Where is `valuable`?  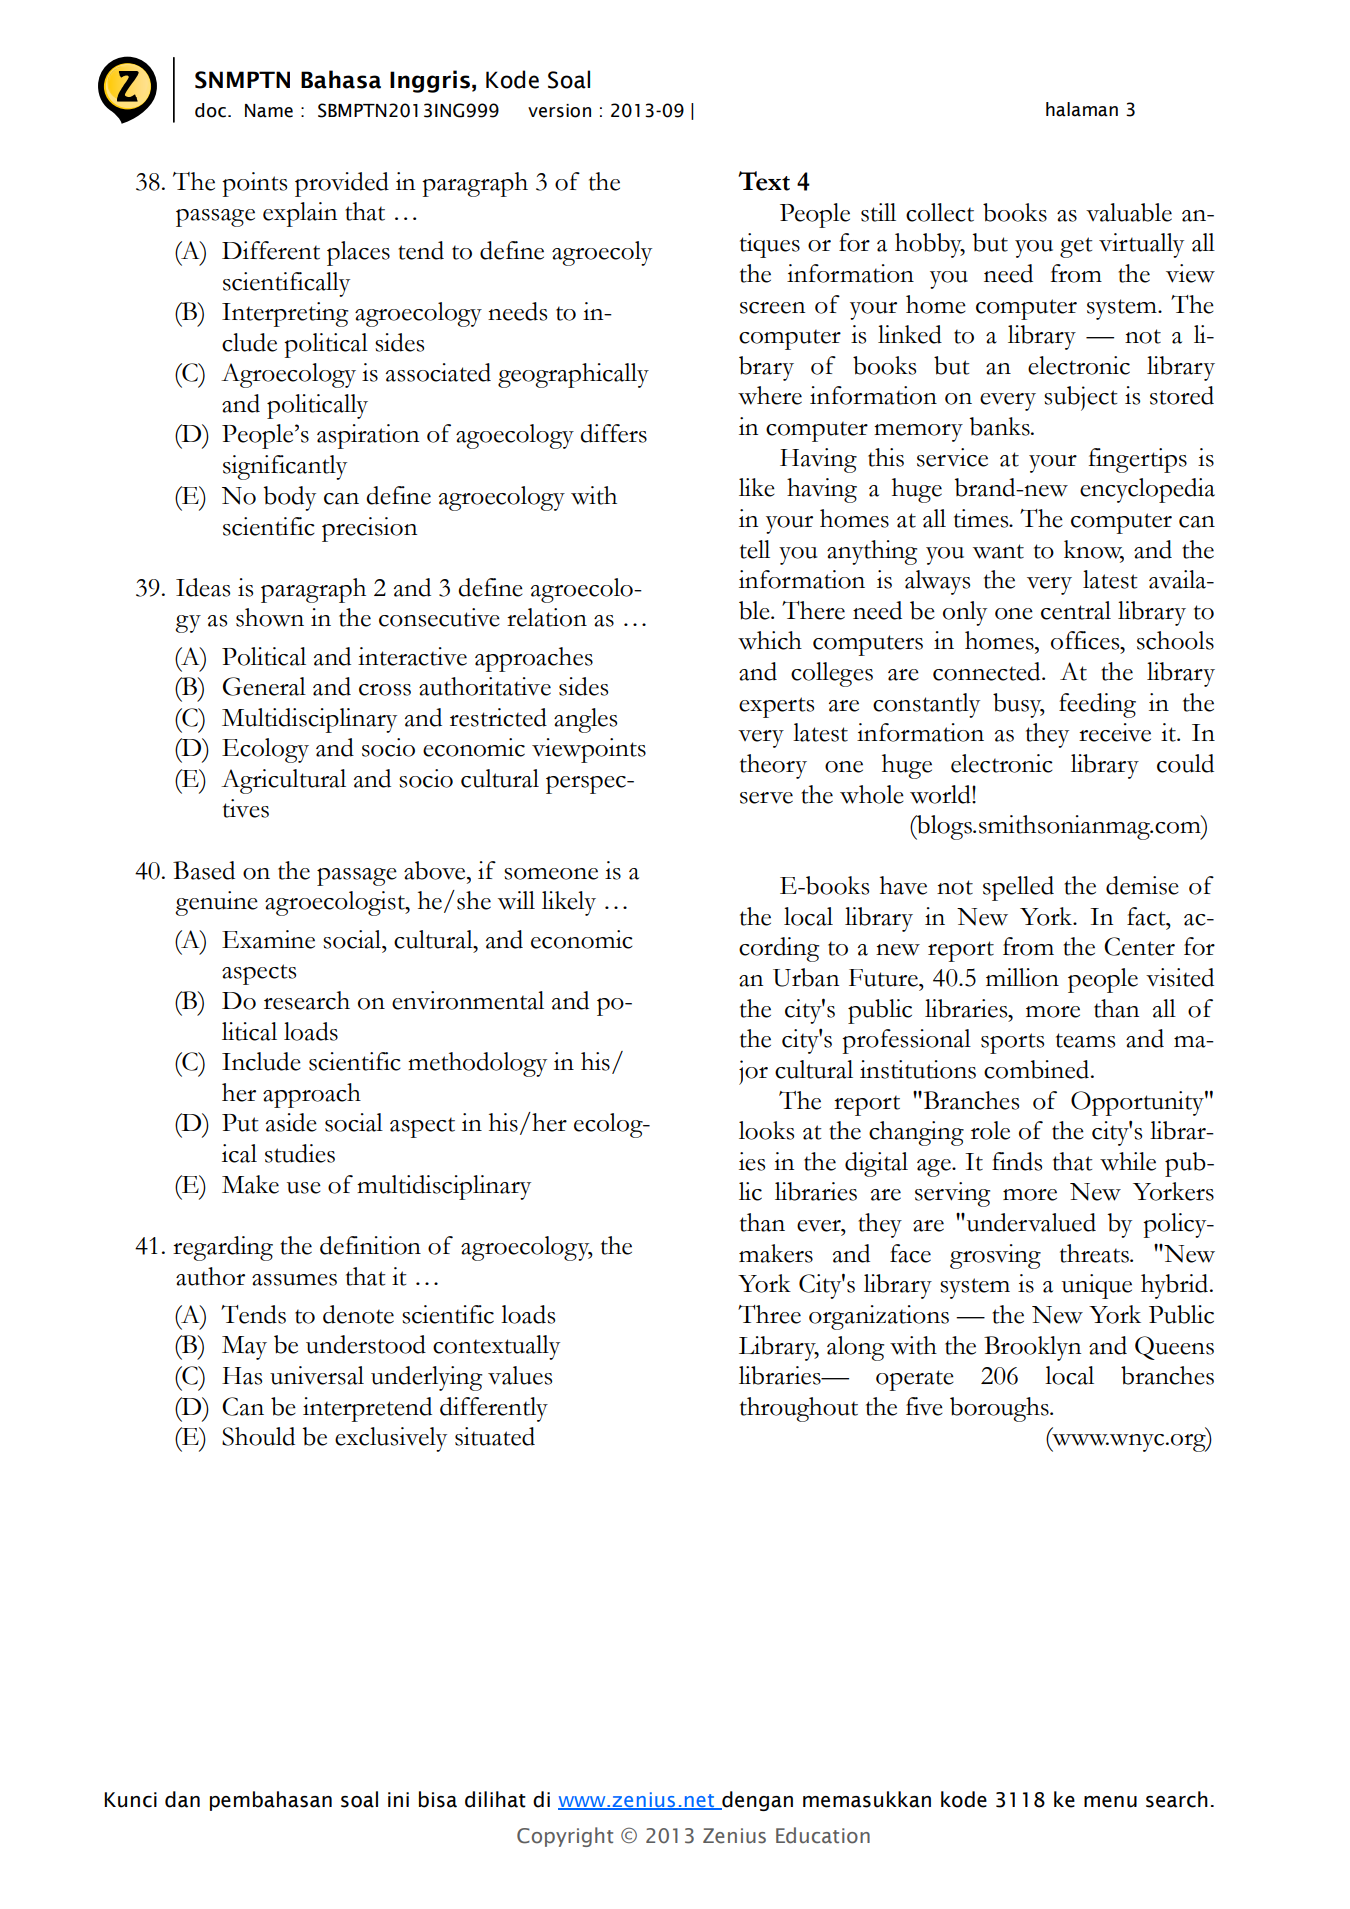 valuable is located at coordinates (1129, 212).
